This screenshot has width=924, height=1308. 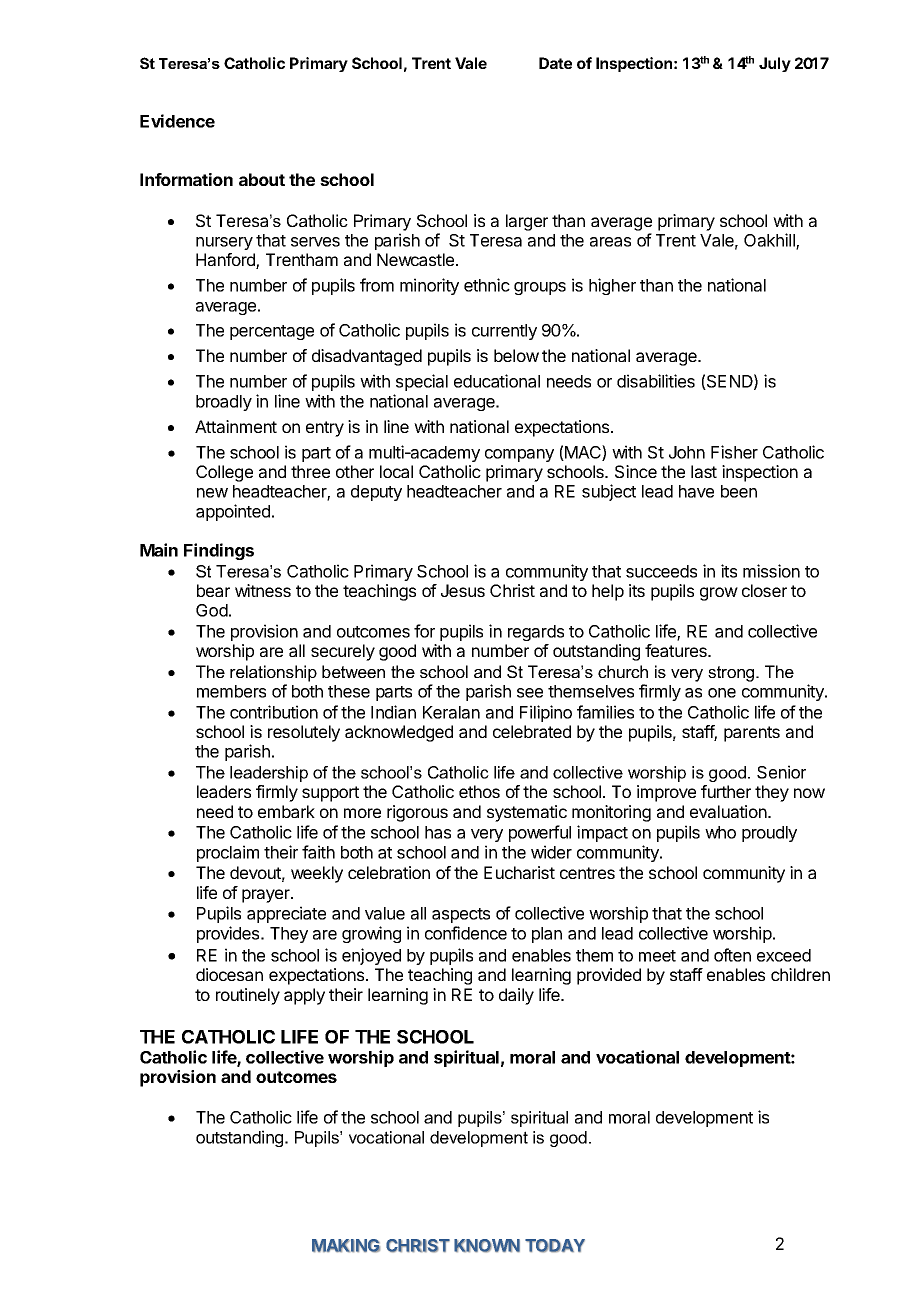 What do you see at coordinates (346, 1246) in the screenshot?
I see `MAKING` at bounding box center [346, 1246].
